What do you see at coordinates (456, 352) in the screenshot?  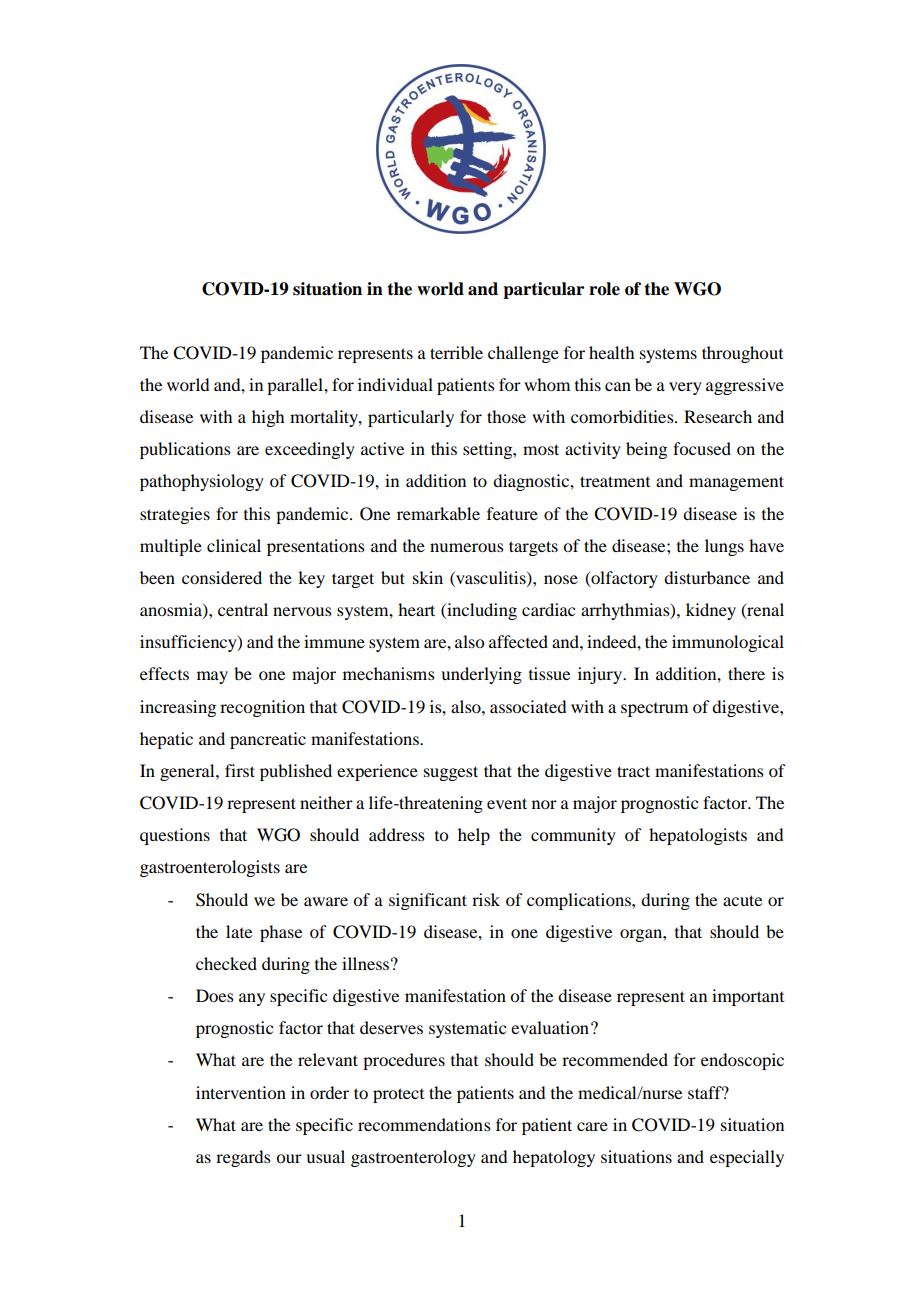 I see `terrible` at bounding box center [456, 352].
